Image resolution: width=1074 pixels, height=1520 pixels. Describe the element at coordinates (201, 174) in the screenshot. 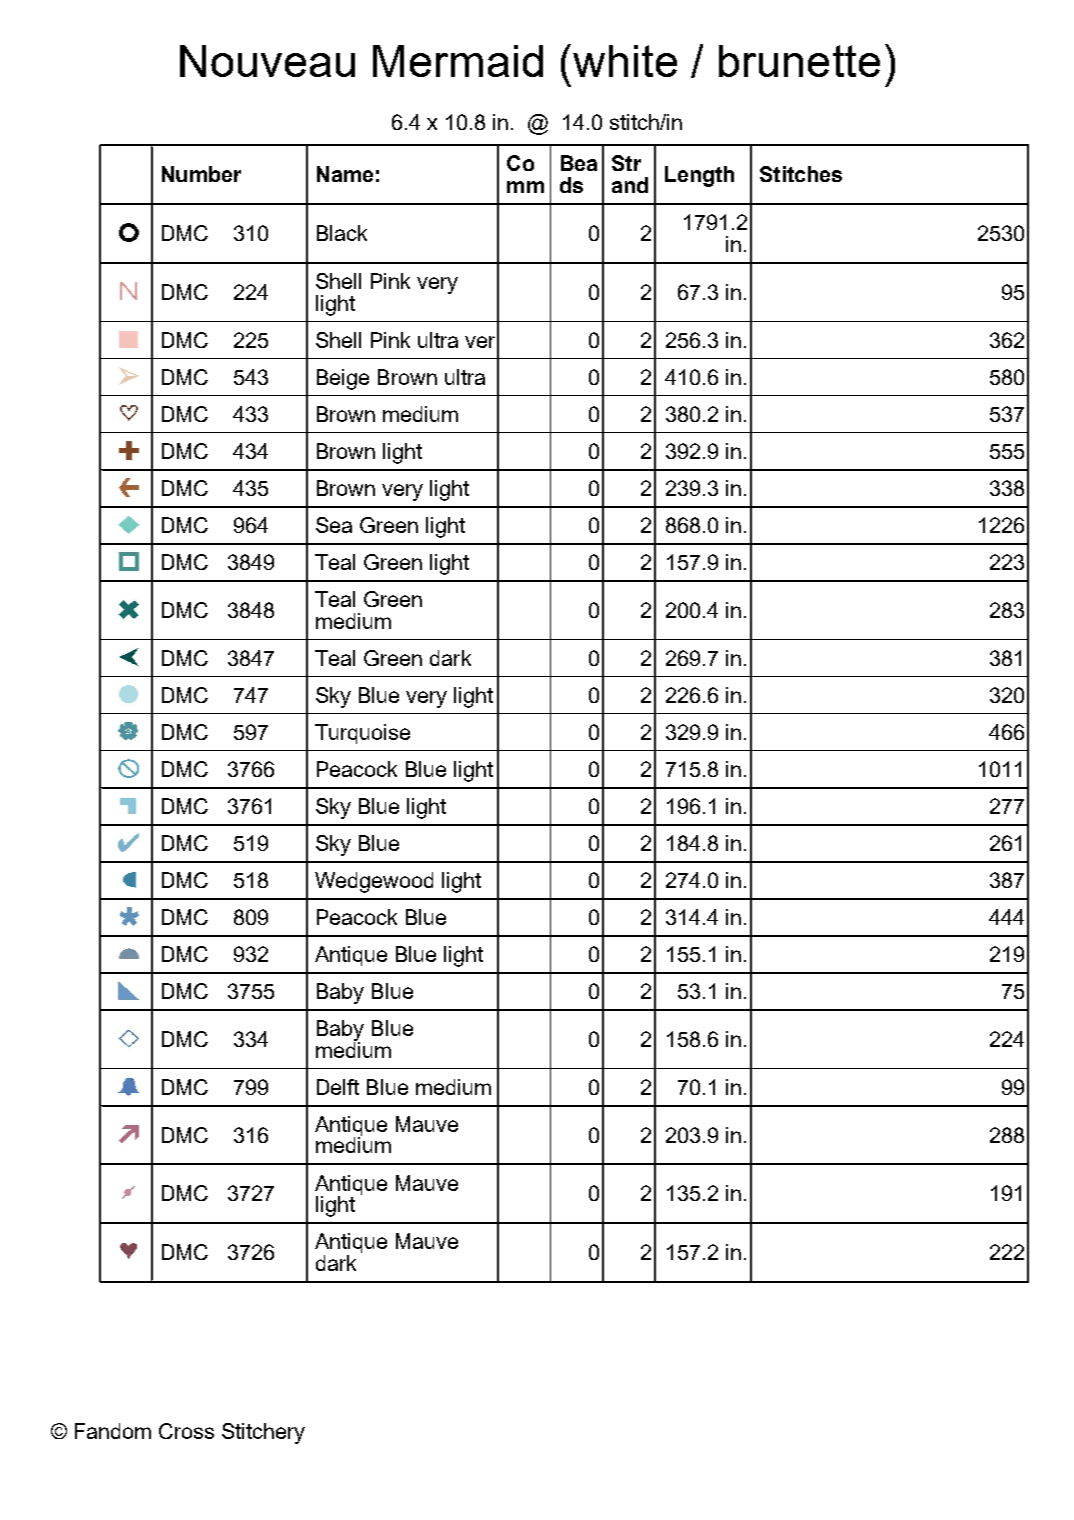

I see `Number` at that location.
